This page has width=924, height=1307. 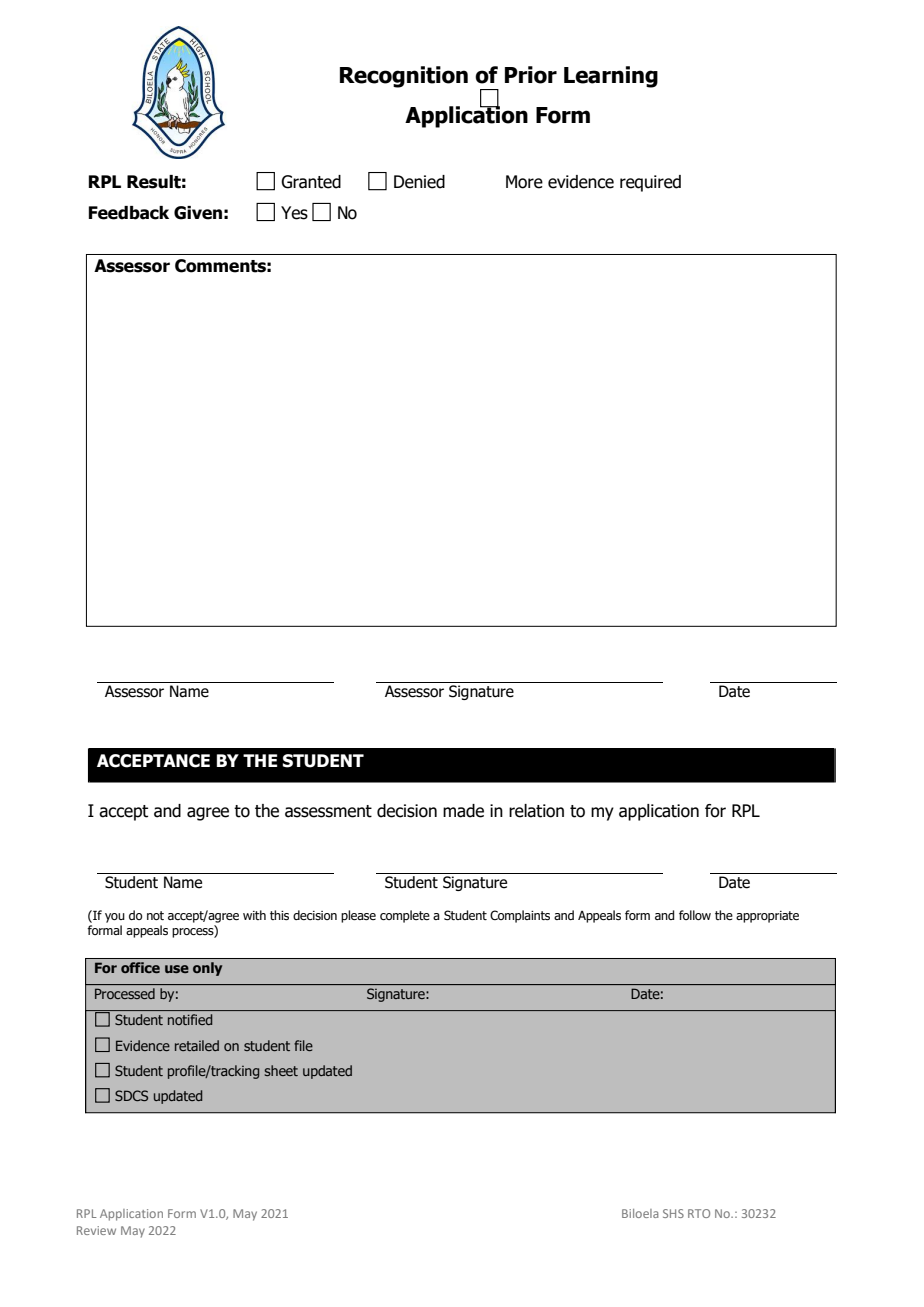 What do you see at coordinates (328, 811) in the page?
I see `assessment` at bounding box center [328, 811].
